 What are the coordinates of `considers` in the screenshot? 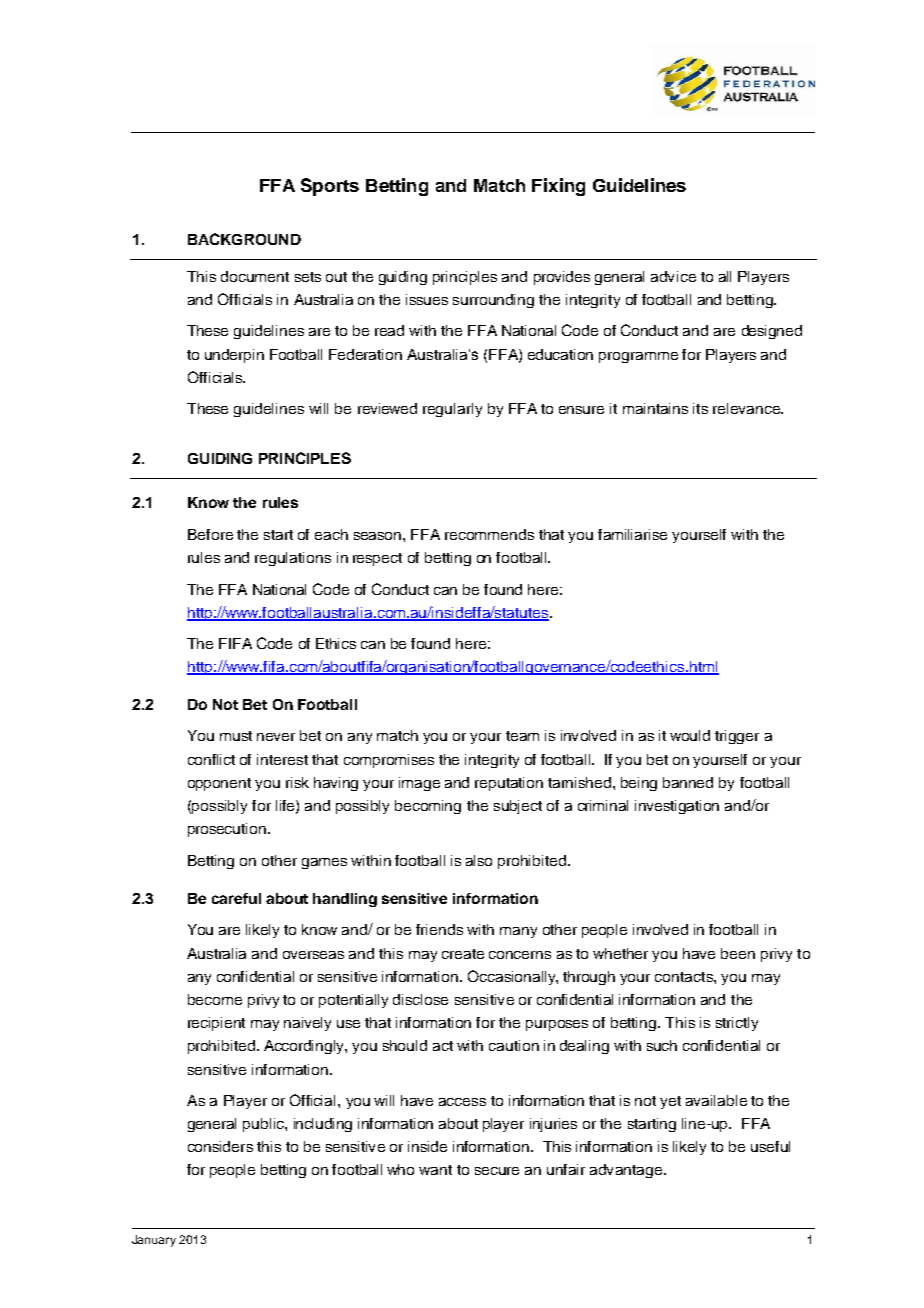 It's located at (220, 1146).
